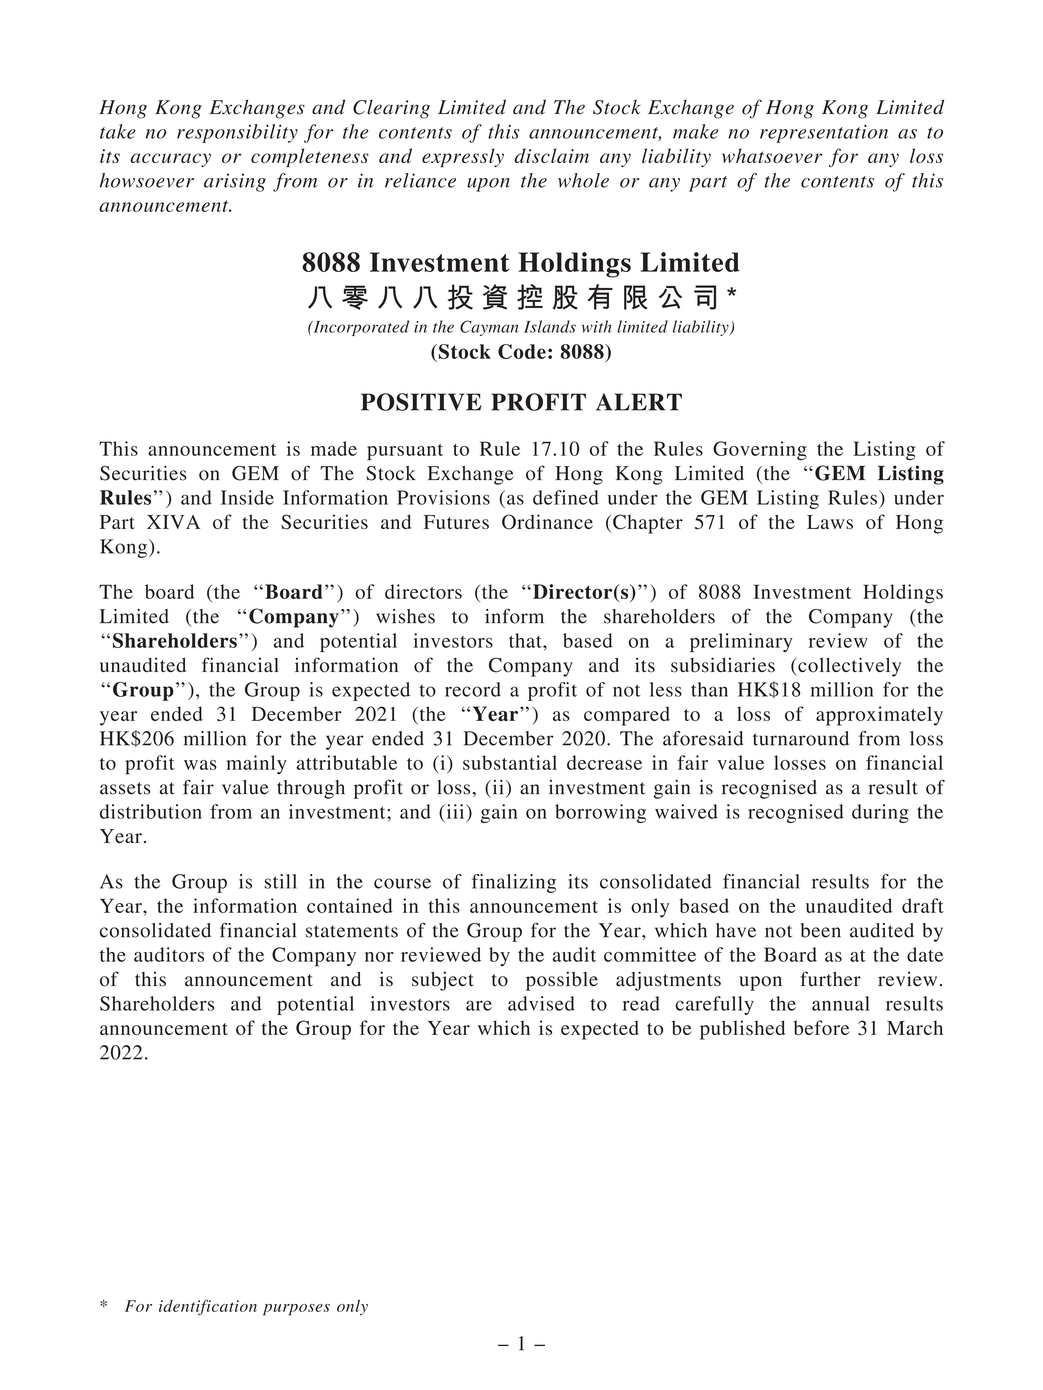 This document has height=1390, width=1043. What do you see at coordinates (352, 931) in the document?
I see `statements` at bounding box center [352, 931].
